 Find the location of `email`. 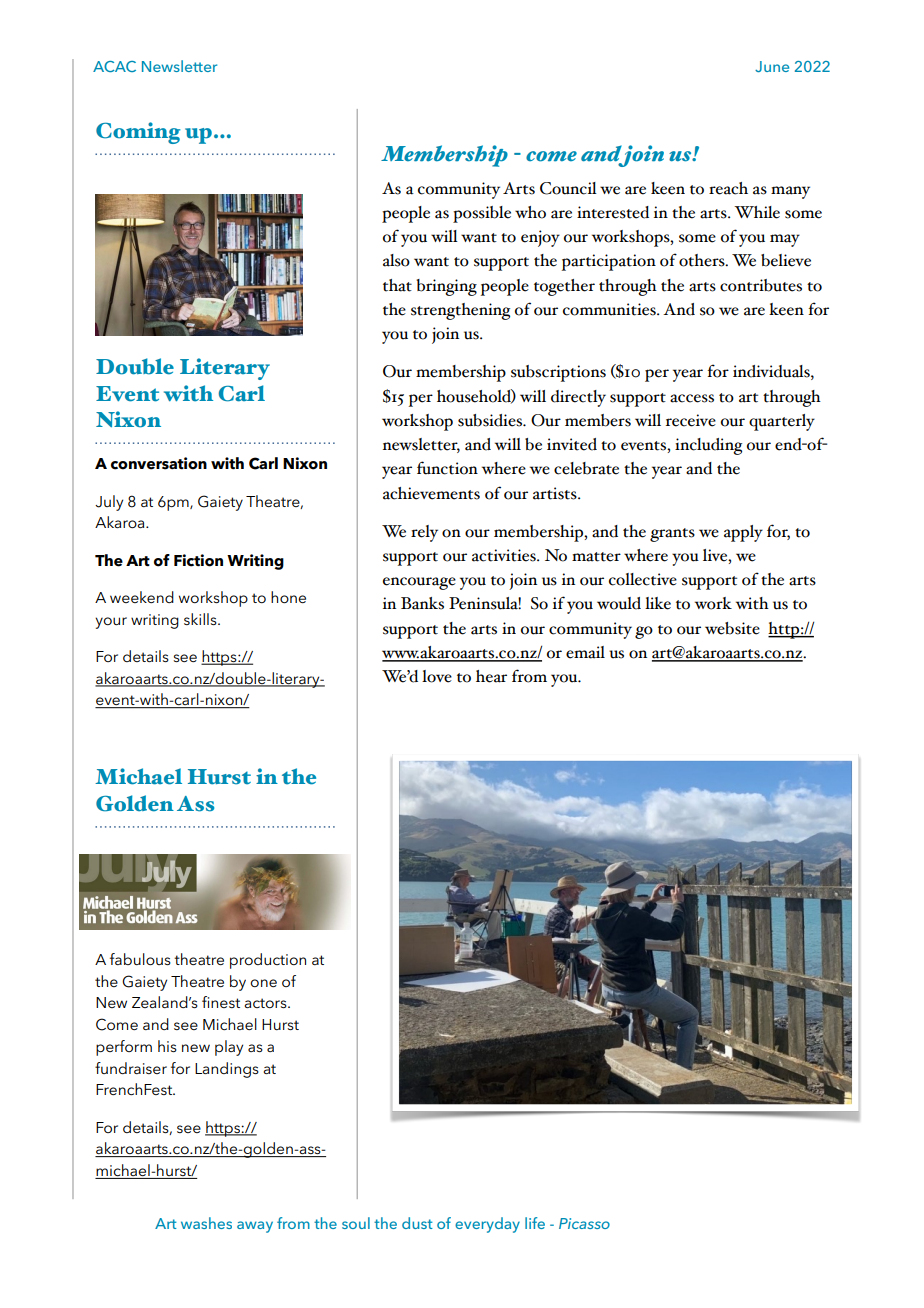

email is located at coordinates (585, 652).
